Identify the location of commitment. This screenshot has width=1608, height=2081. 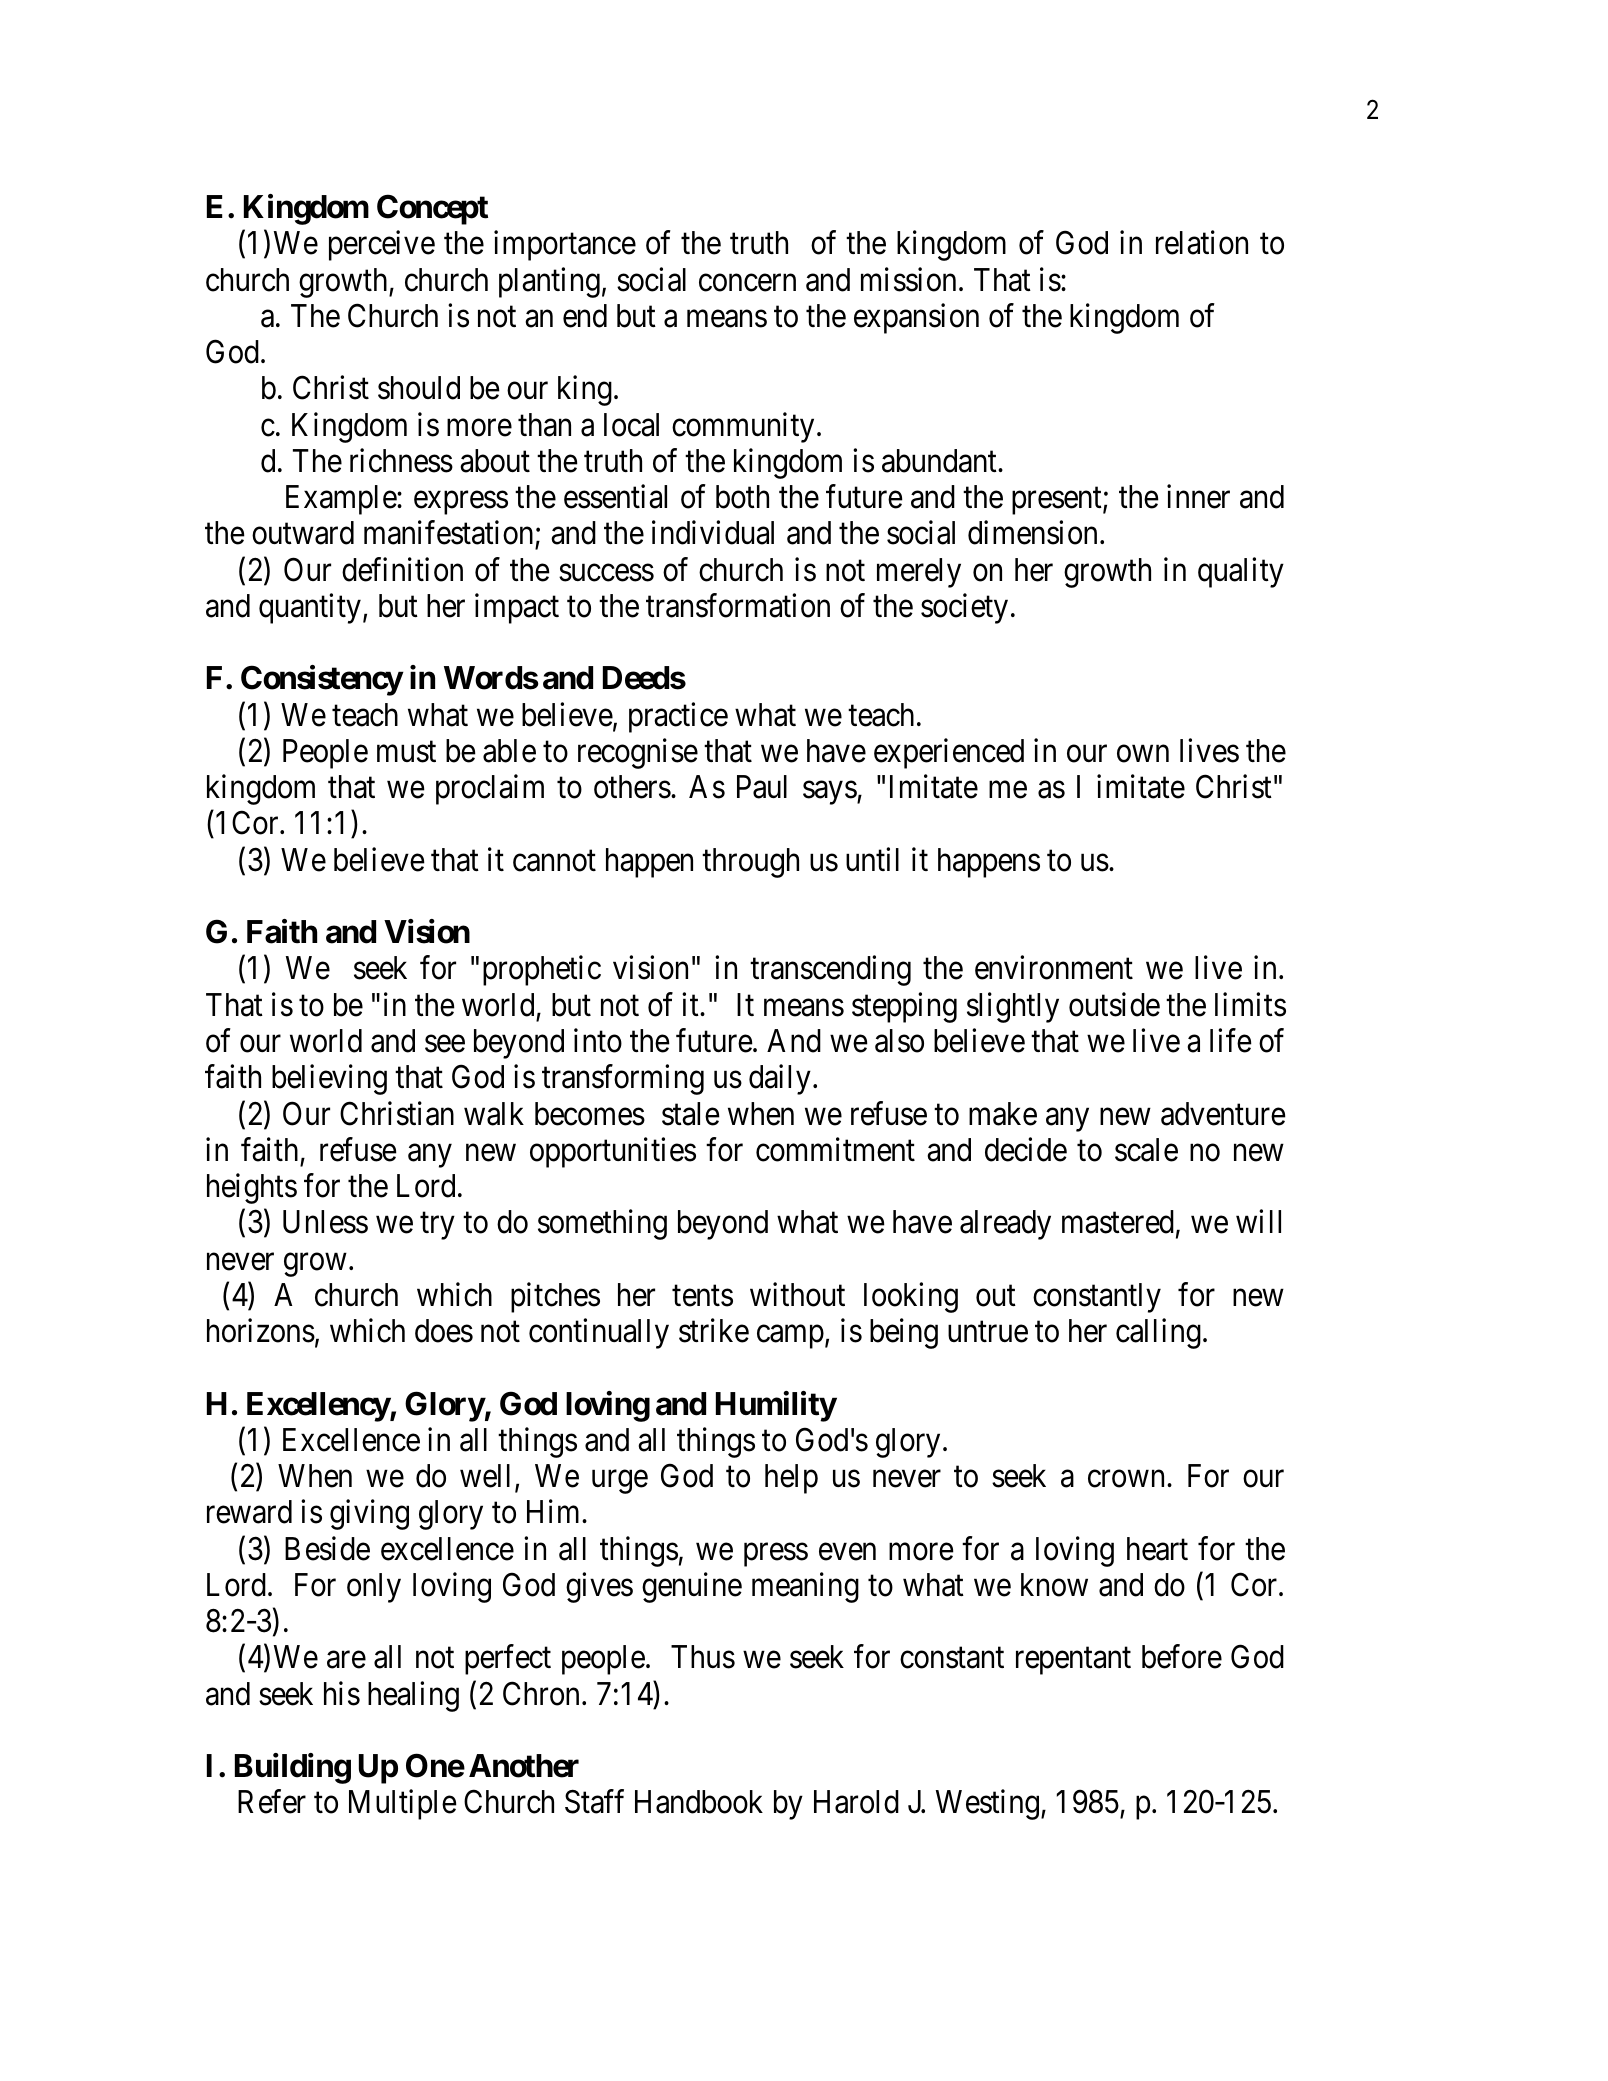
(835, 1149).
